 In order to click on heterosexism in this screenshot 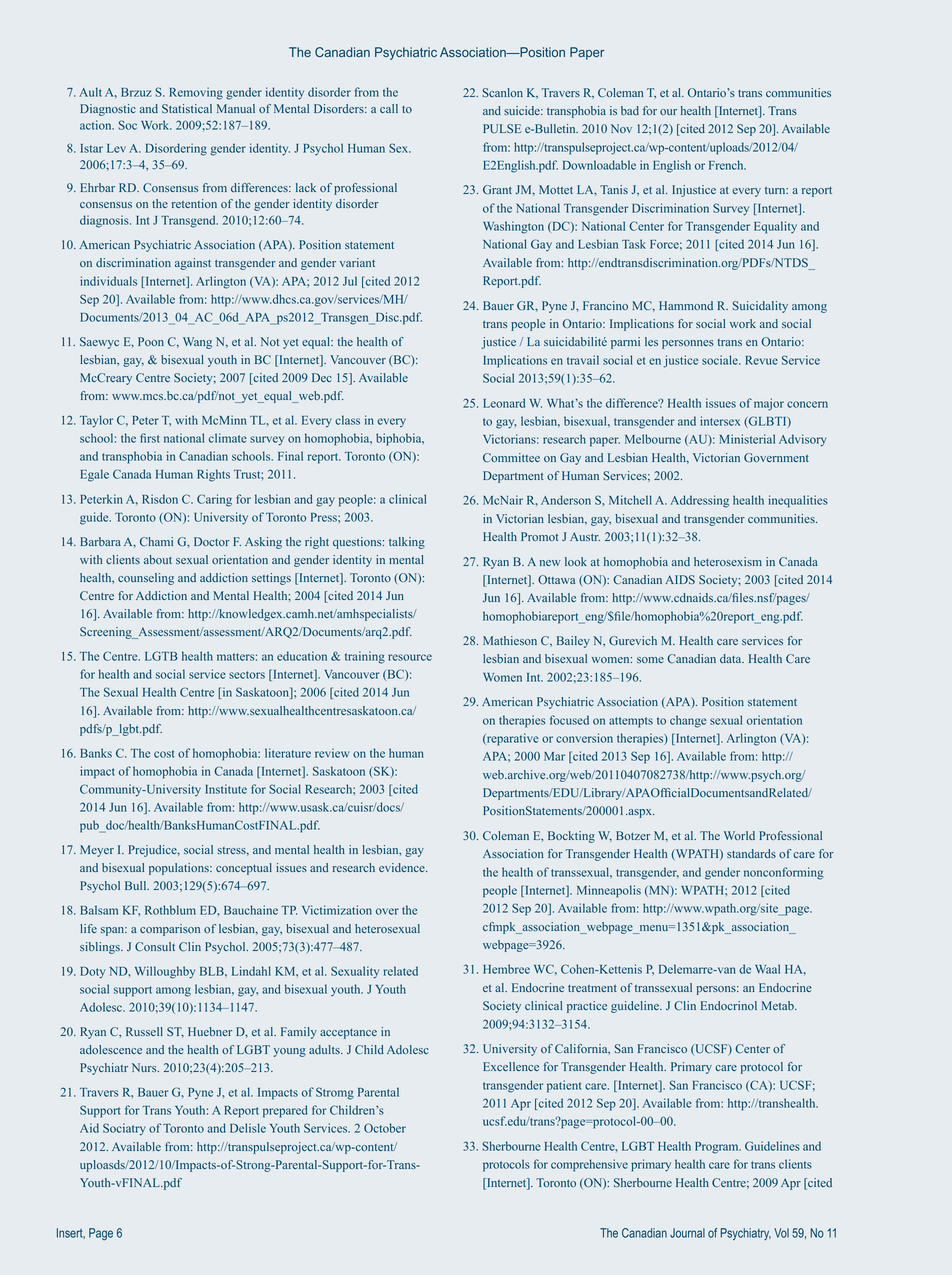, I will do `click(728, 561)`.
